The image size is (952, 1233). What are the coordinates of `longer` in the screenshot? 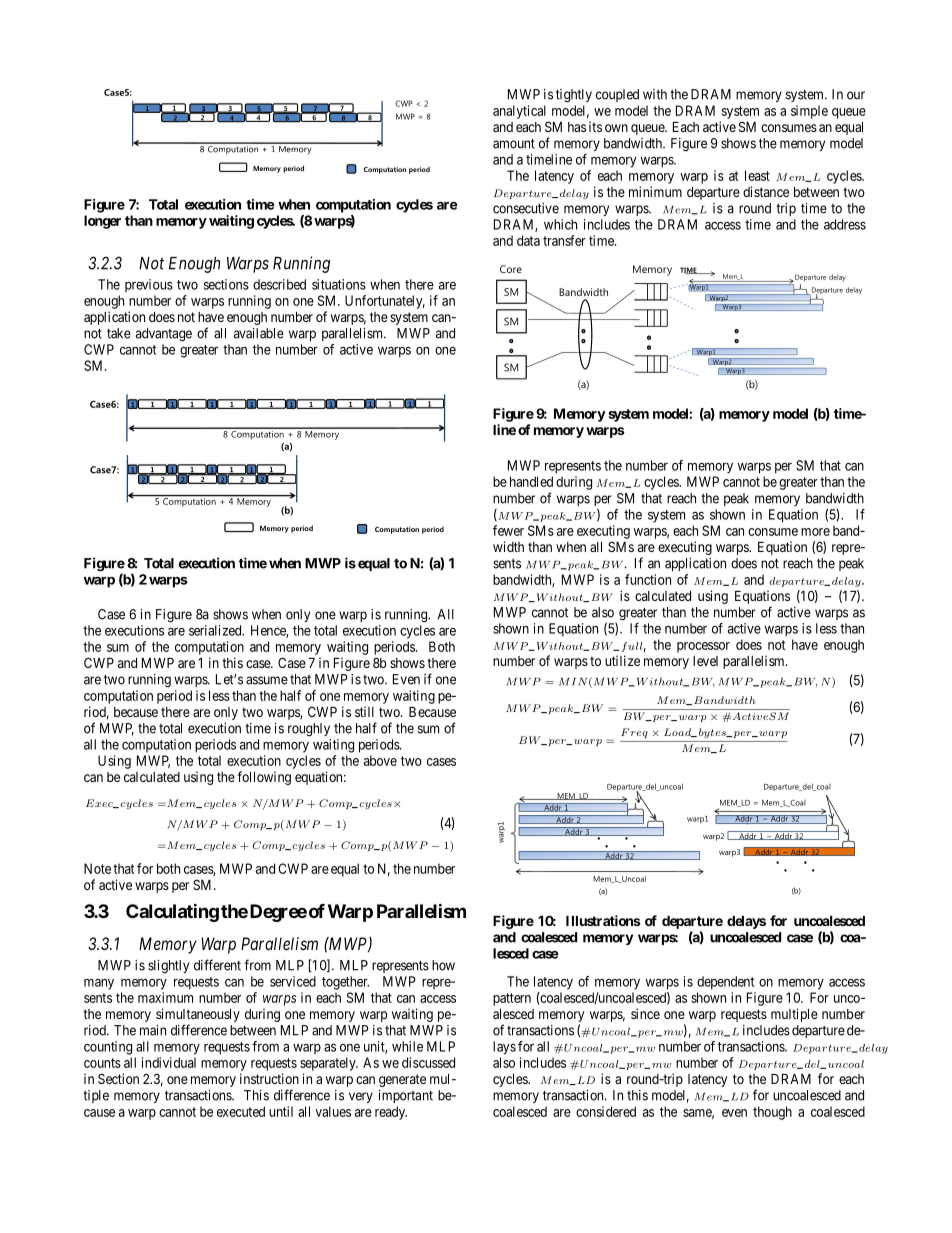 It's located at (102, 222).
